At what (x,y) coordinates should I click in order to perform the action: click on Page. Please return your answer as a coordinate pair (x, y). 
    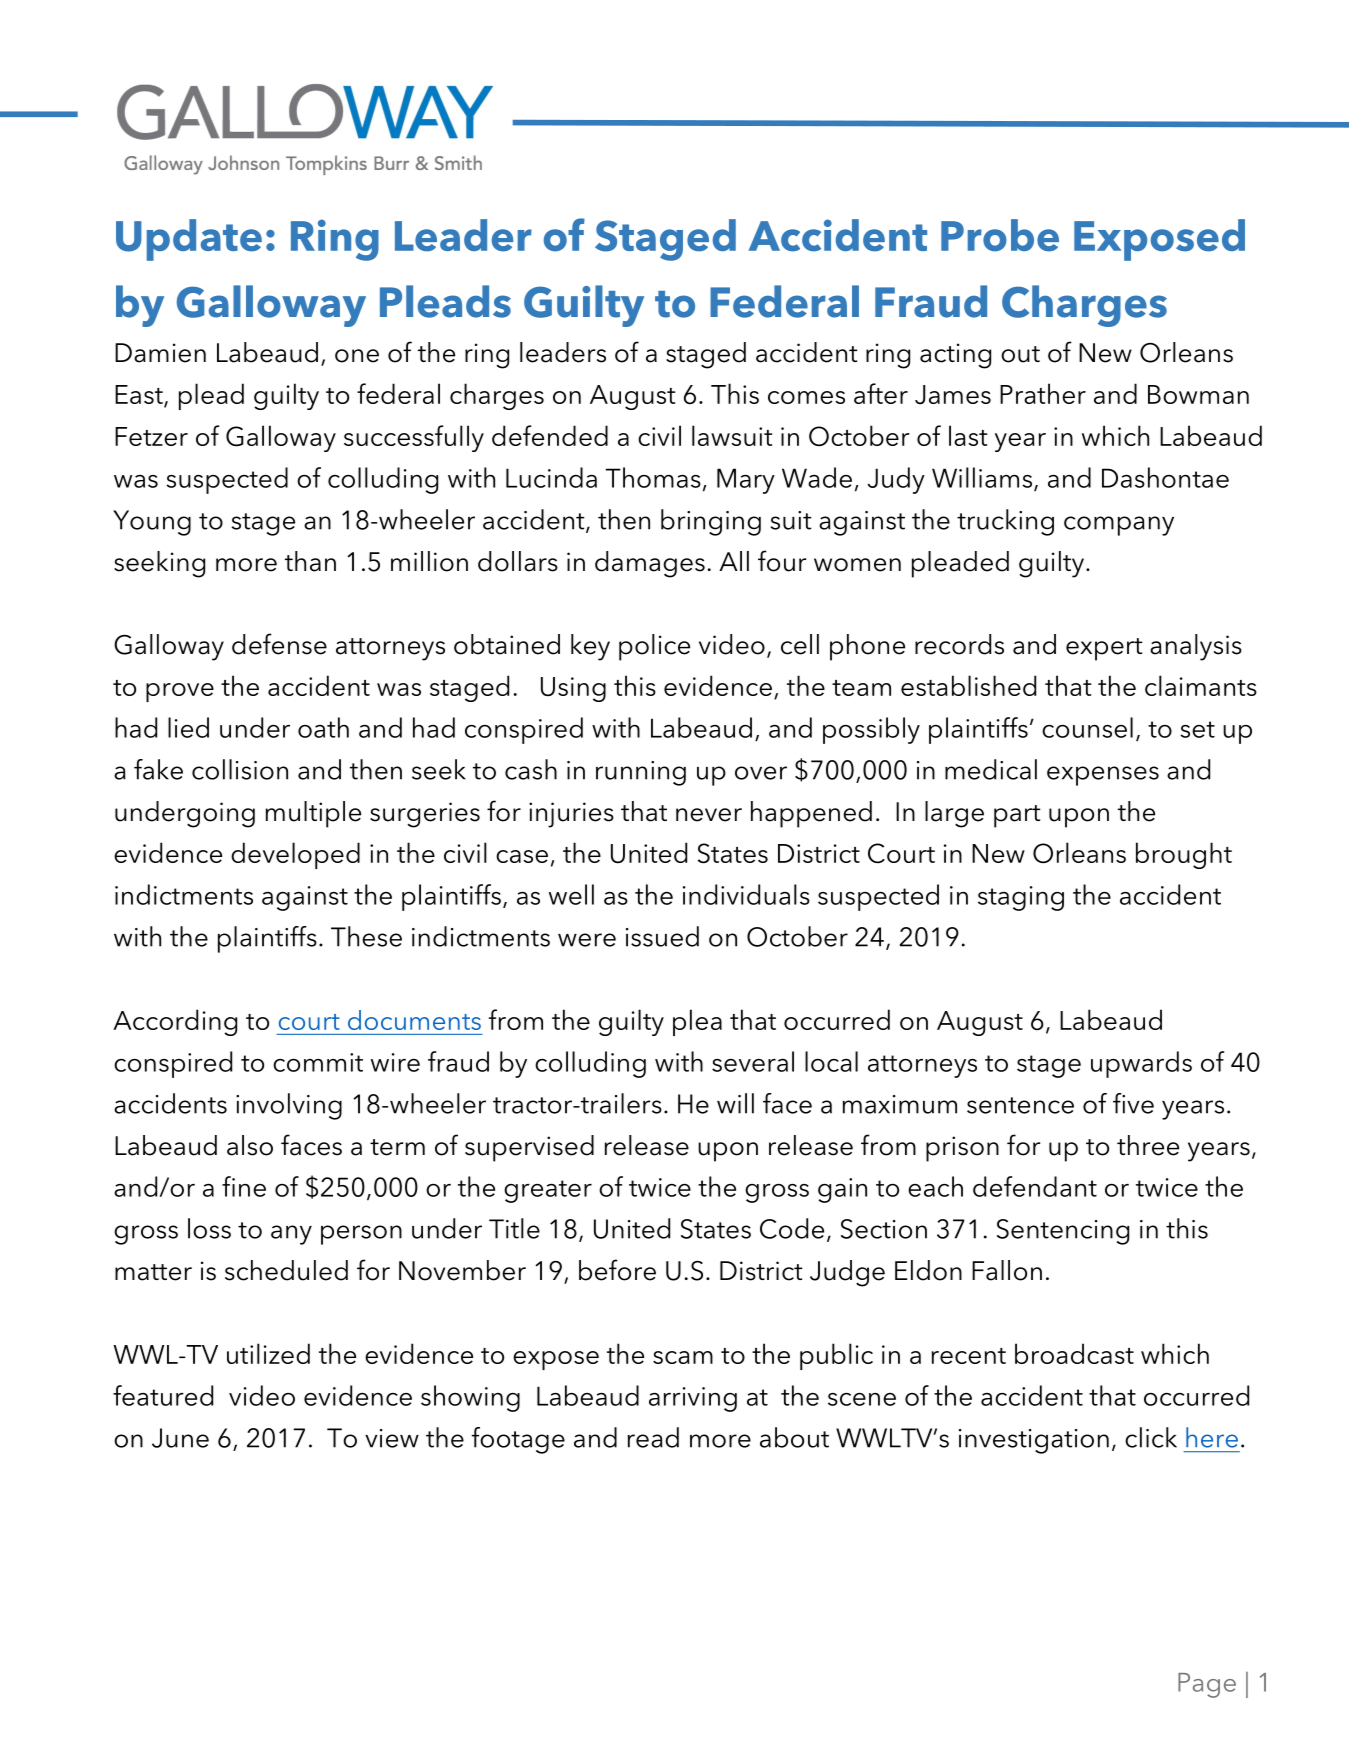
    Looking at the image, I should click on (1207, 1685).
